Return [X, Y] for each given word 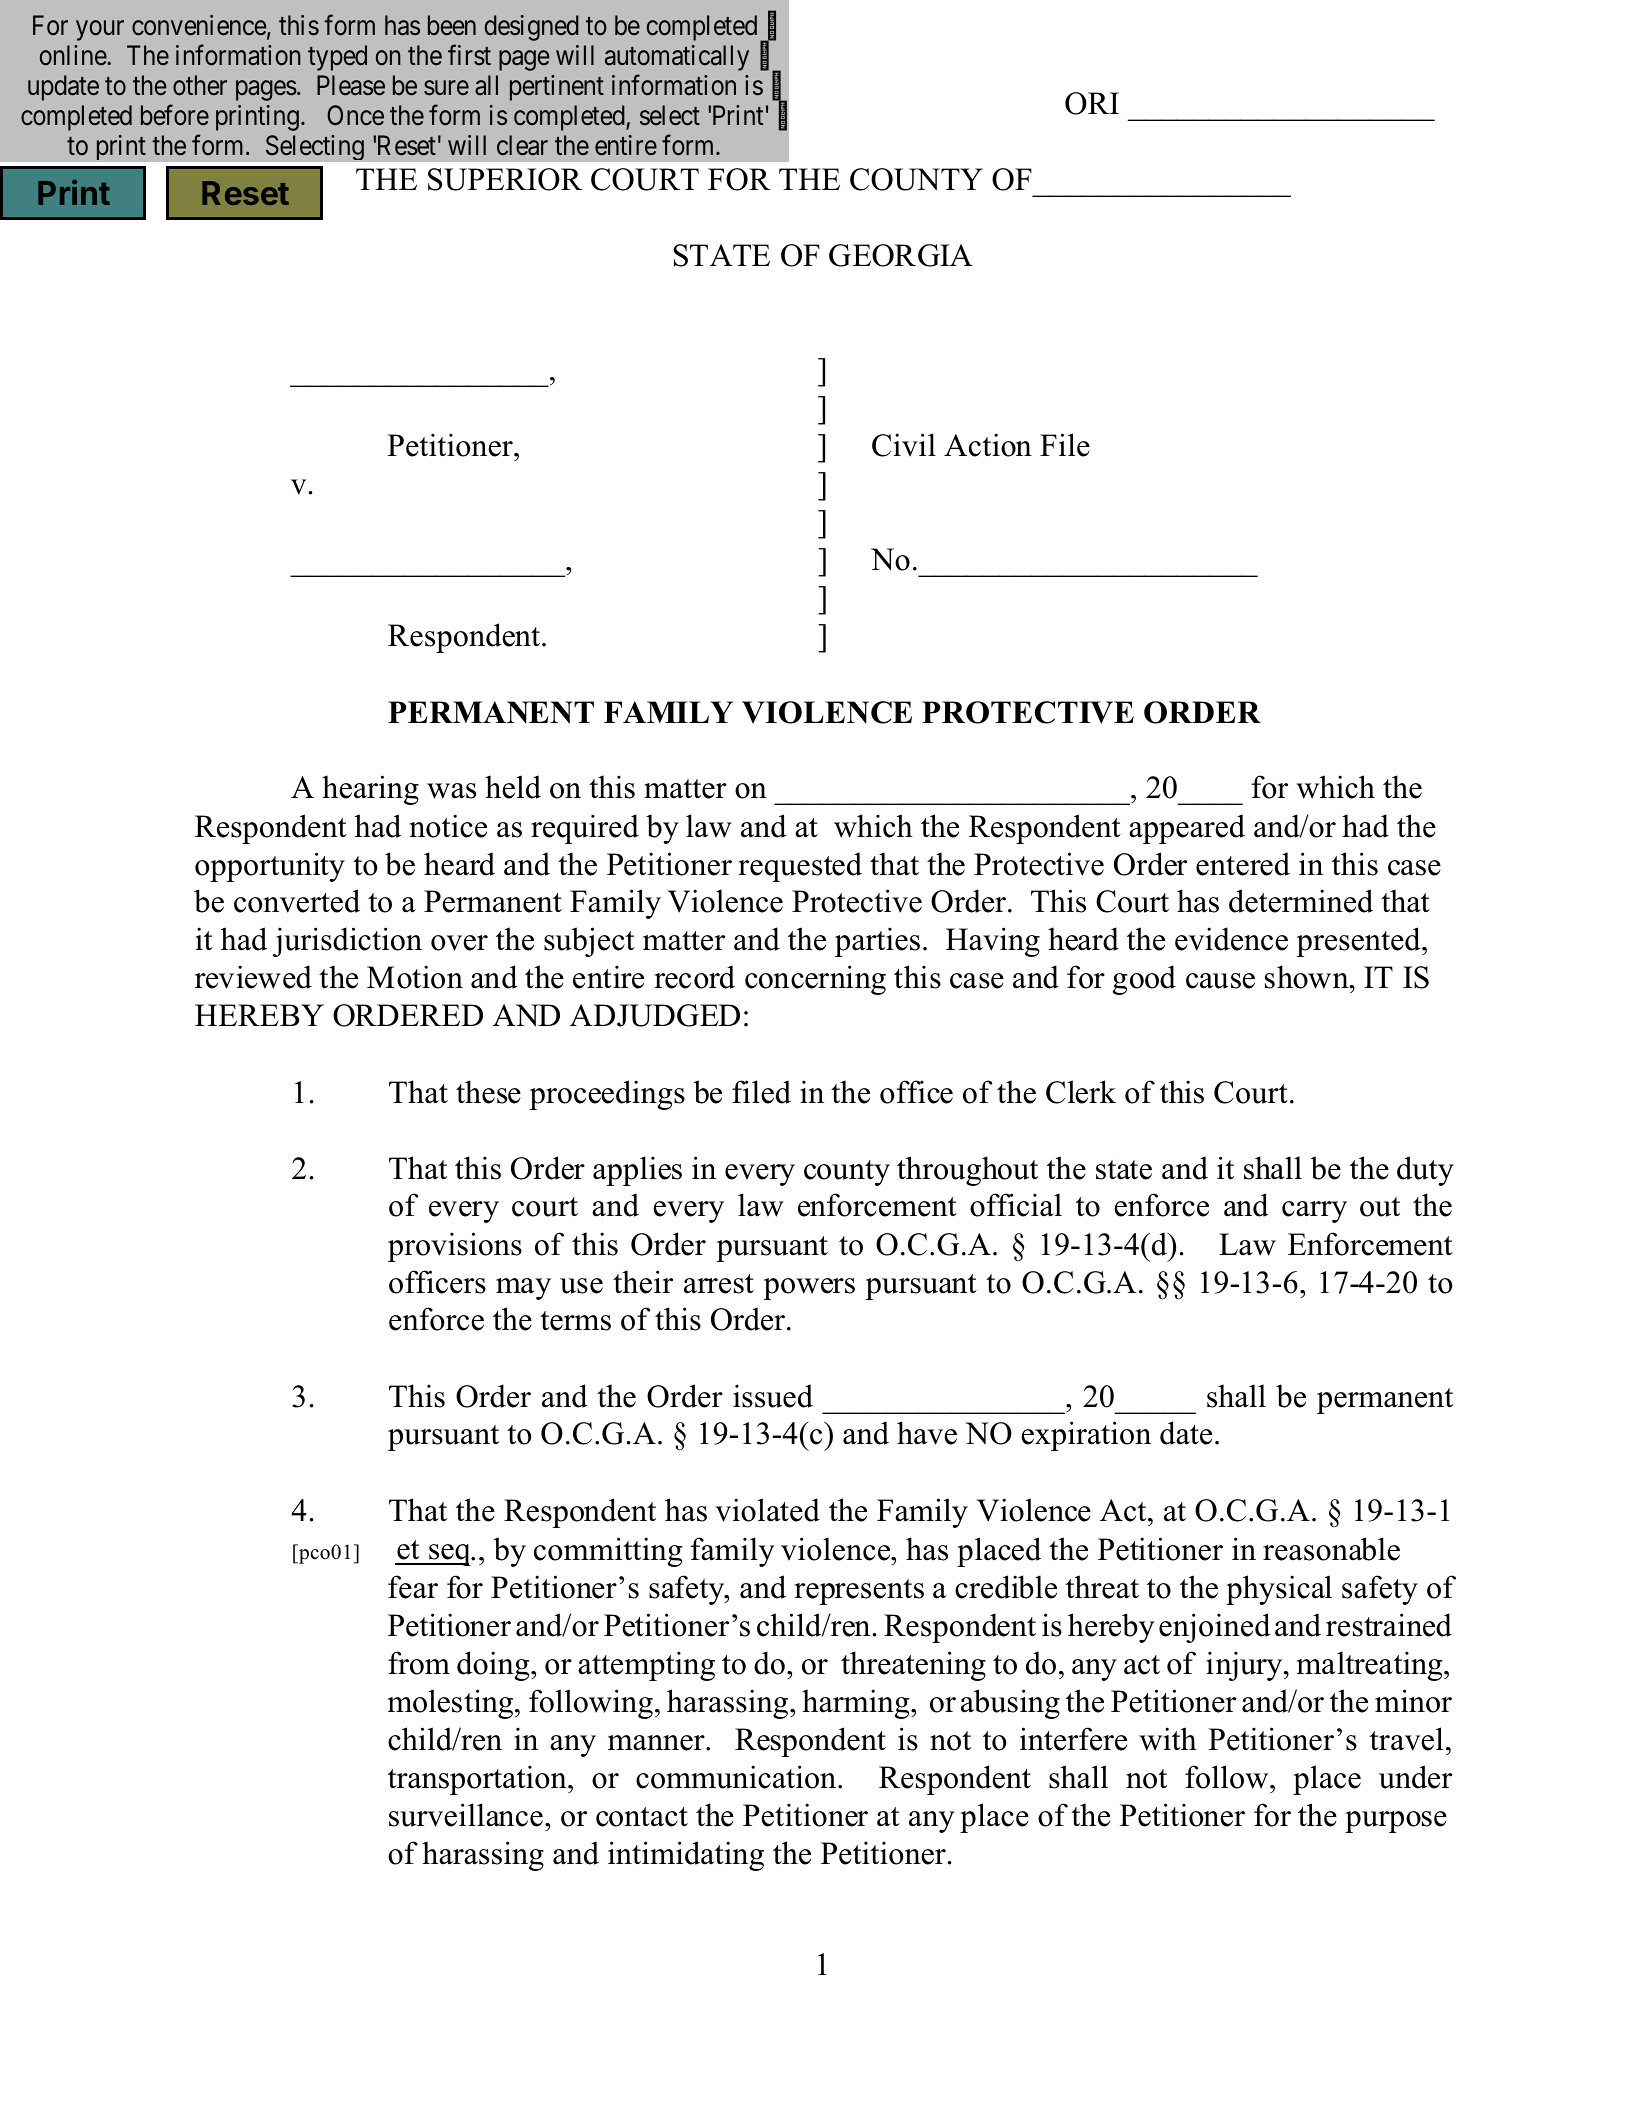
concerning [815, 980]
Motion [415, 977]
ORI [1092, 103]
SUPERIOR [505, 179]
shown [1308, 977]
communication [737, 1777]
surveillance [466, 1815]
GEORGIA [901, 255]
